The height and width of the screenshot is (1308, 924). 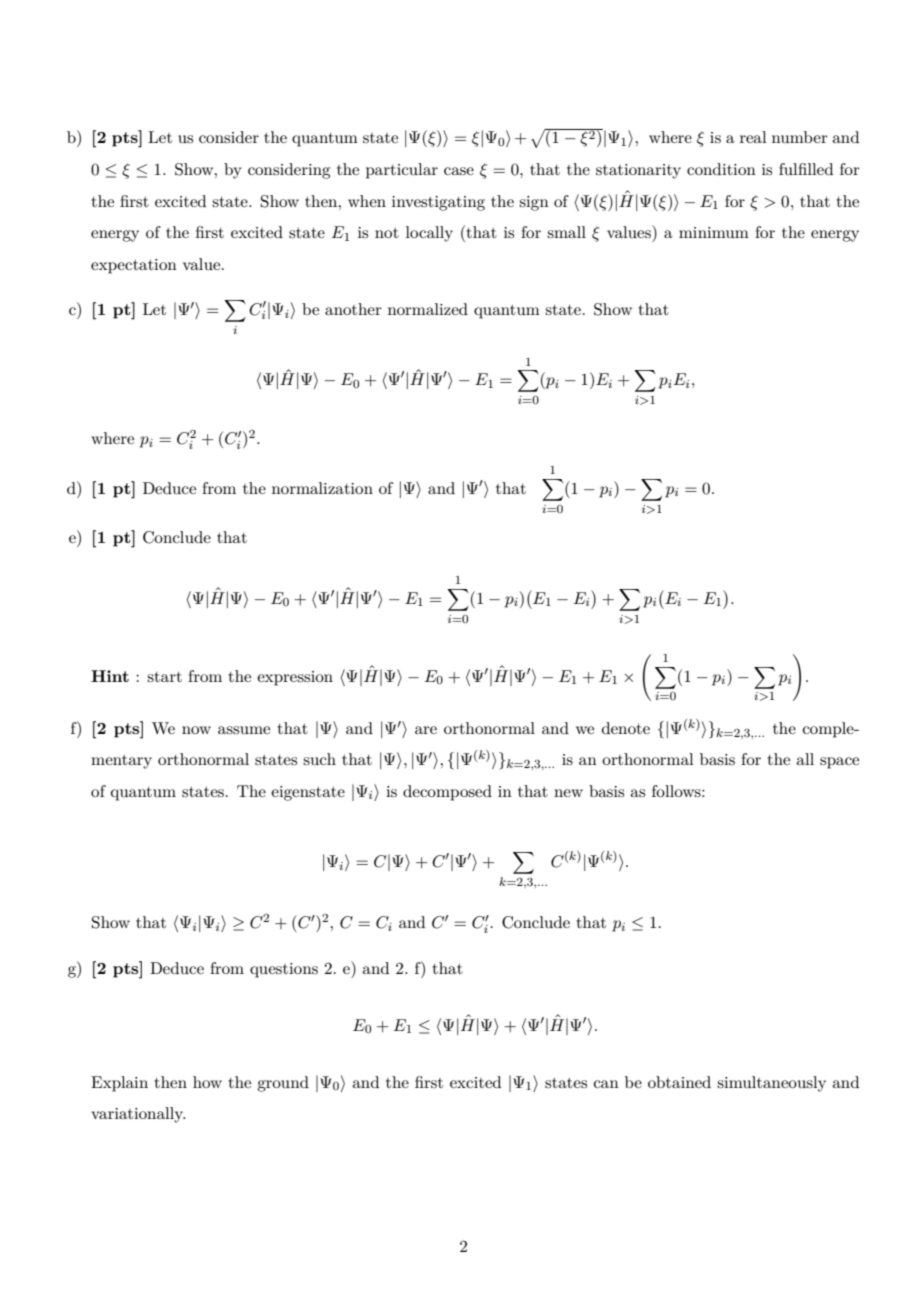 What do you see at coordinates (606, 1084) in the screenshot?
I see `can` at bounding box center [606, 1084].
